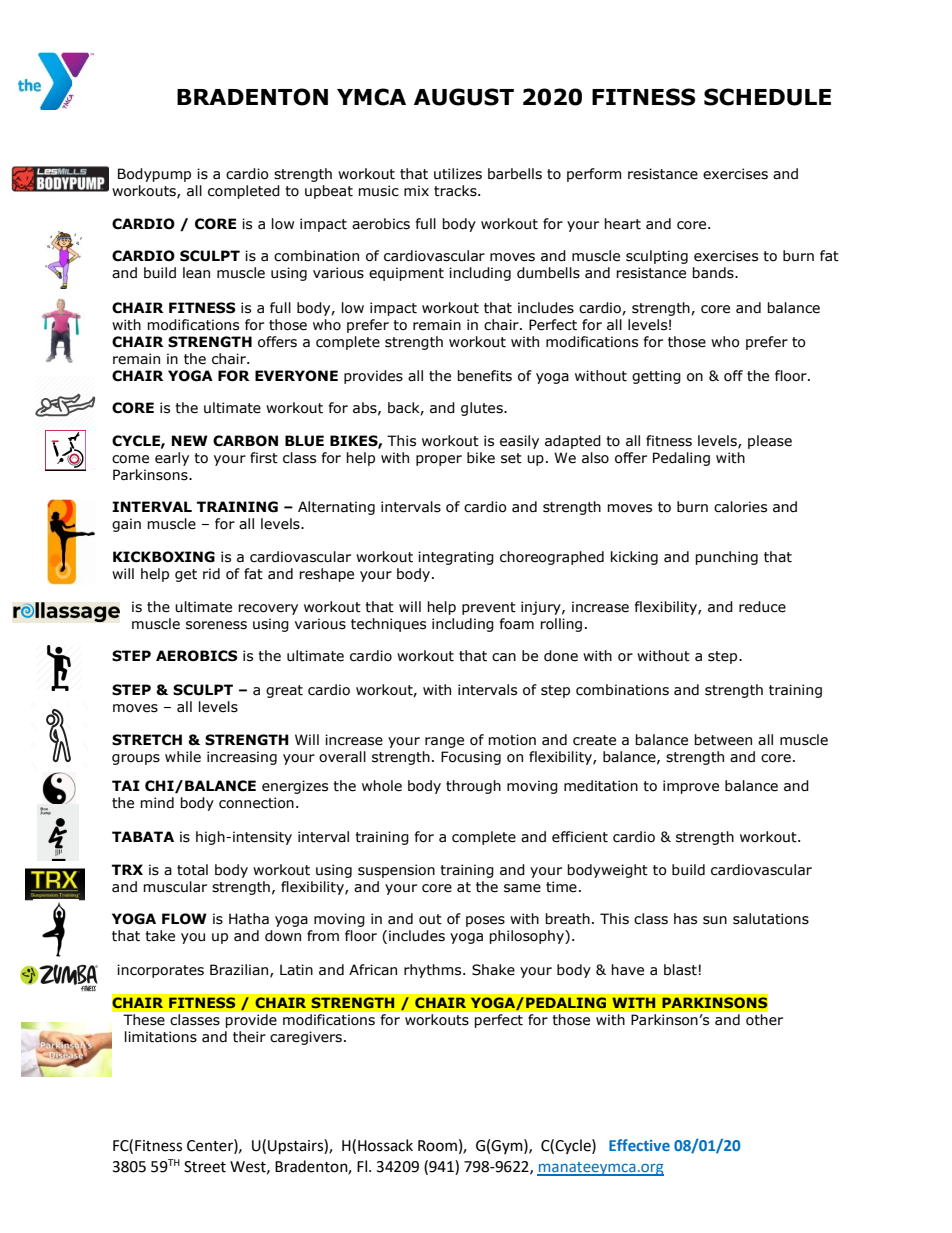 The image size is (952, 1233). Describe the element at coordinates (205, 1167) in the image. I see `Street` at that location.
